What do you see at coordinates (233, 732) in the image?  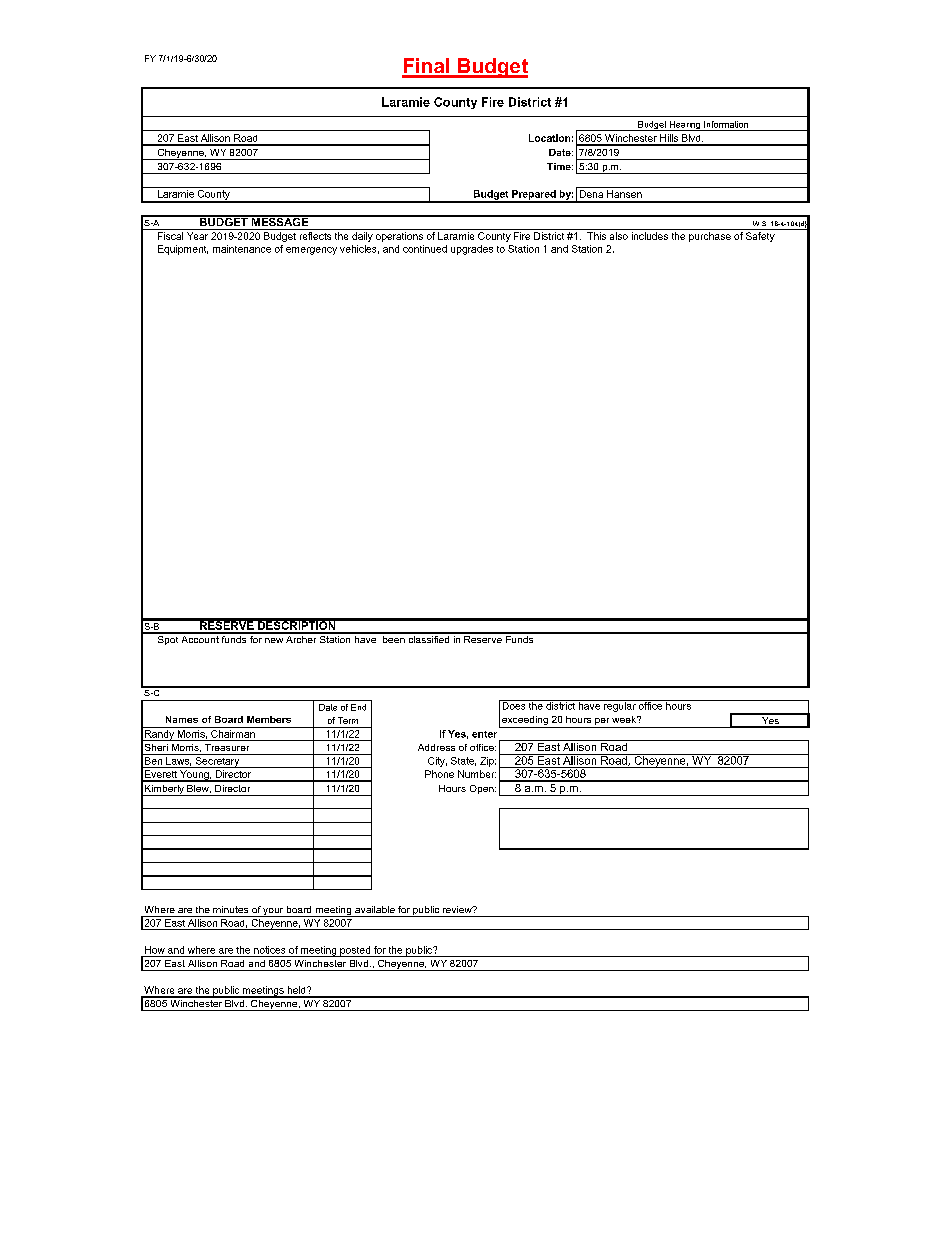 I see `Chairman` at bounding box center [233, 732].
